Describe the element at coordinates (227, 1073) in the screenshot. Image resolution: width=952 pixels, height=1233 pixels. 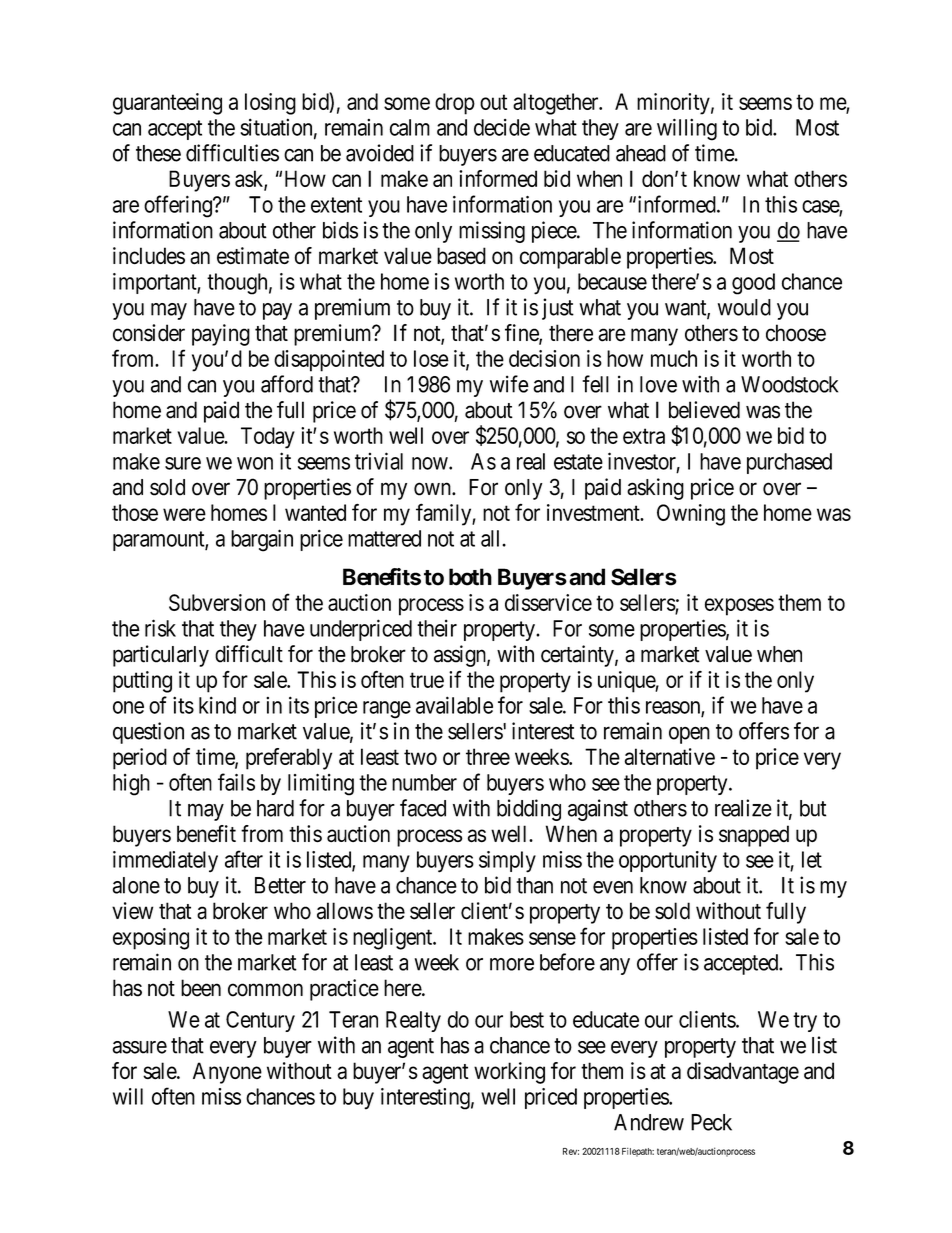
I see `Anyone` at that location.
